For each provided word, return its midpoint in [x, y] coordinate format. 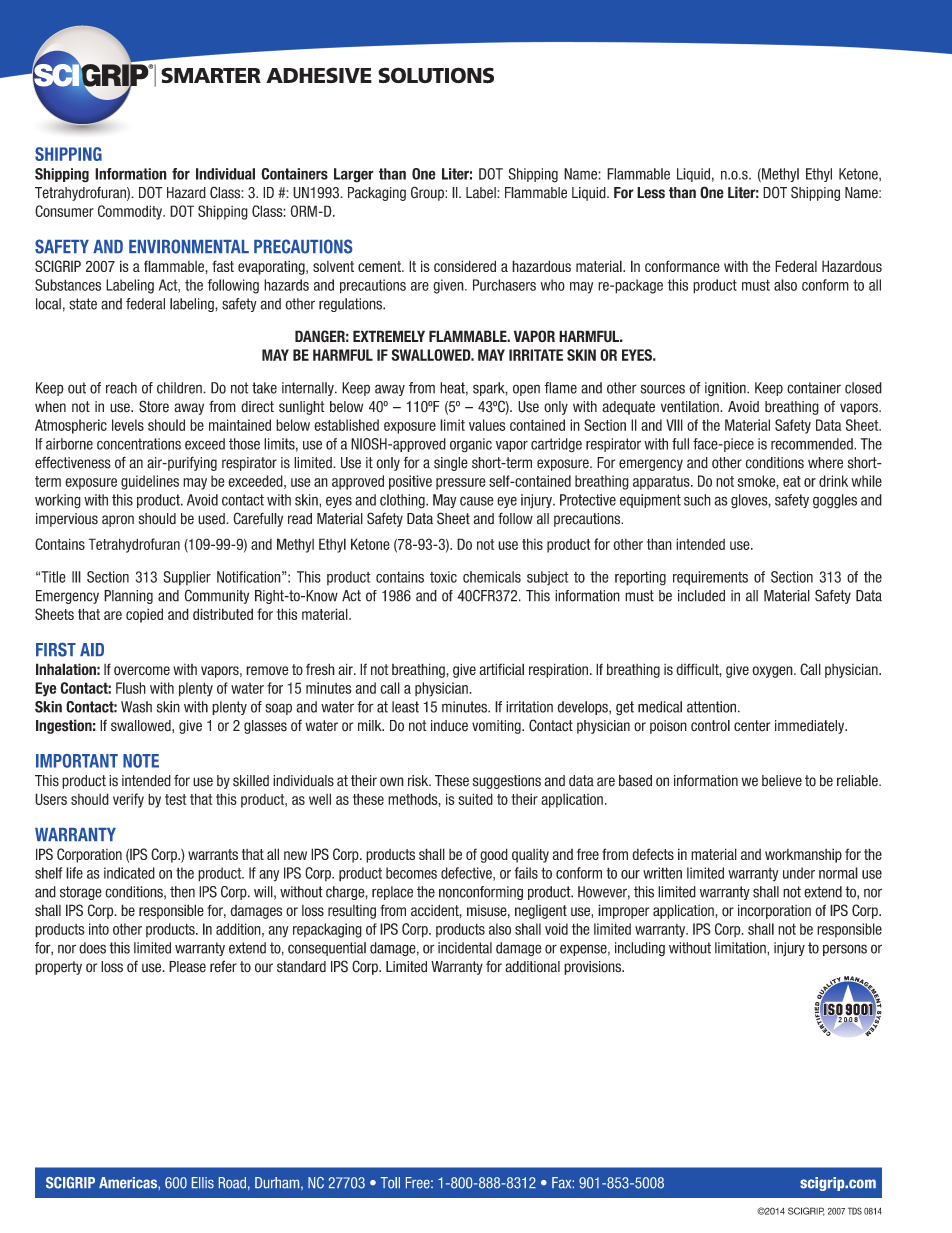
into [99, 929]
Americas [129, 1183]
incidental [465, 948]
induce [449, 726]
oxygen [773, 672]
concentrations [139, 444]
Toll [390, 1183]
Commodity [131, 212]
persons [845, 950]
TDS [855, 1211]
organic [471, 445]
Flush [131, 688]
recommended [813, 444]
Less [651, 193]
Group [428, 193]
